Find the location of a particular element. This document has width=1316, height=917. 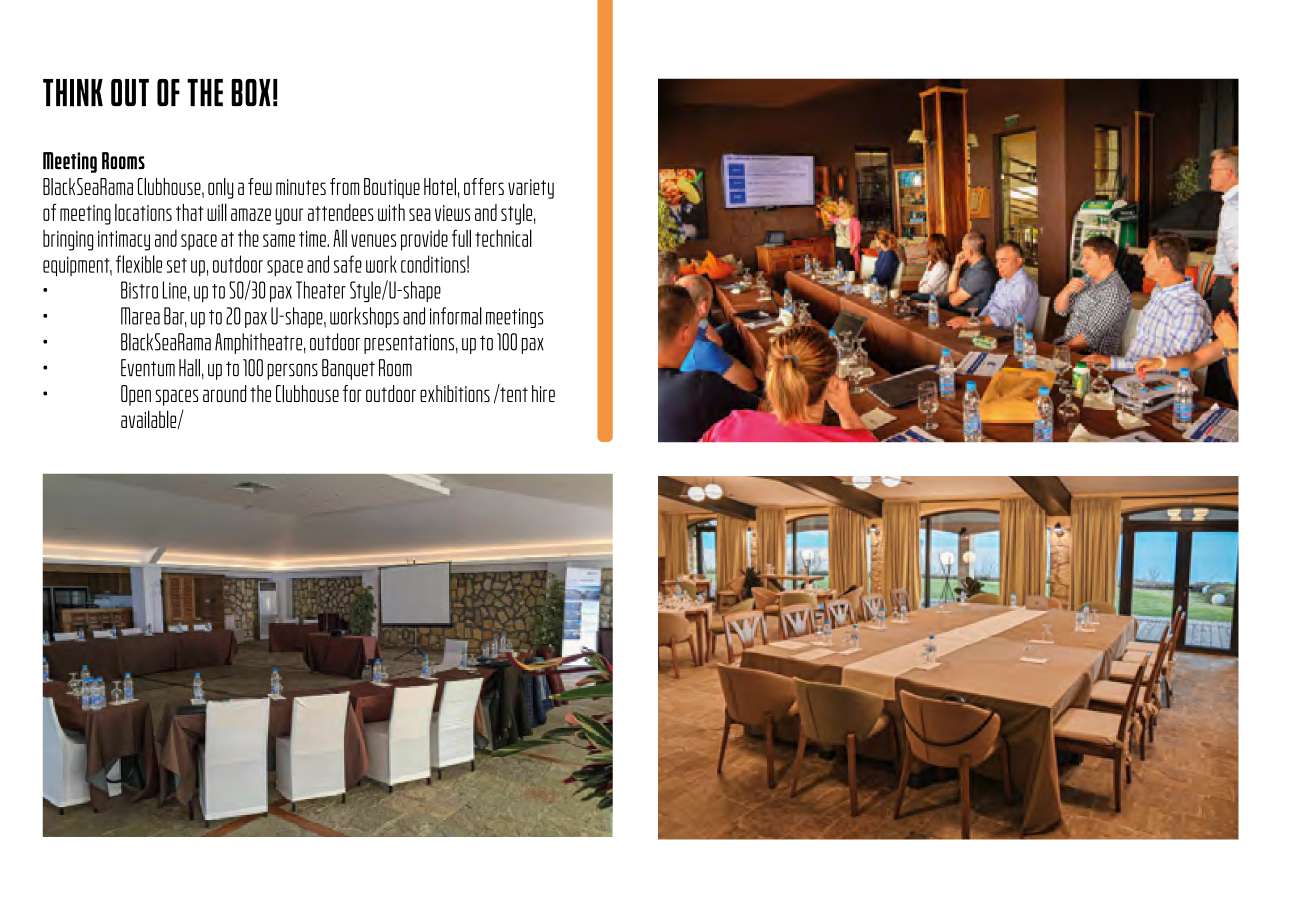

Bar is located at coordinates (175, 317).
